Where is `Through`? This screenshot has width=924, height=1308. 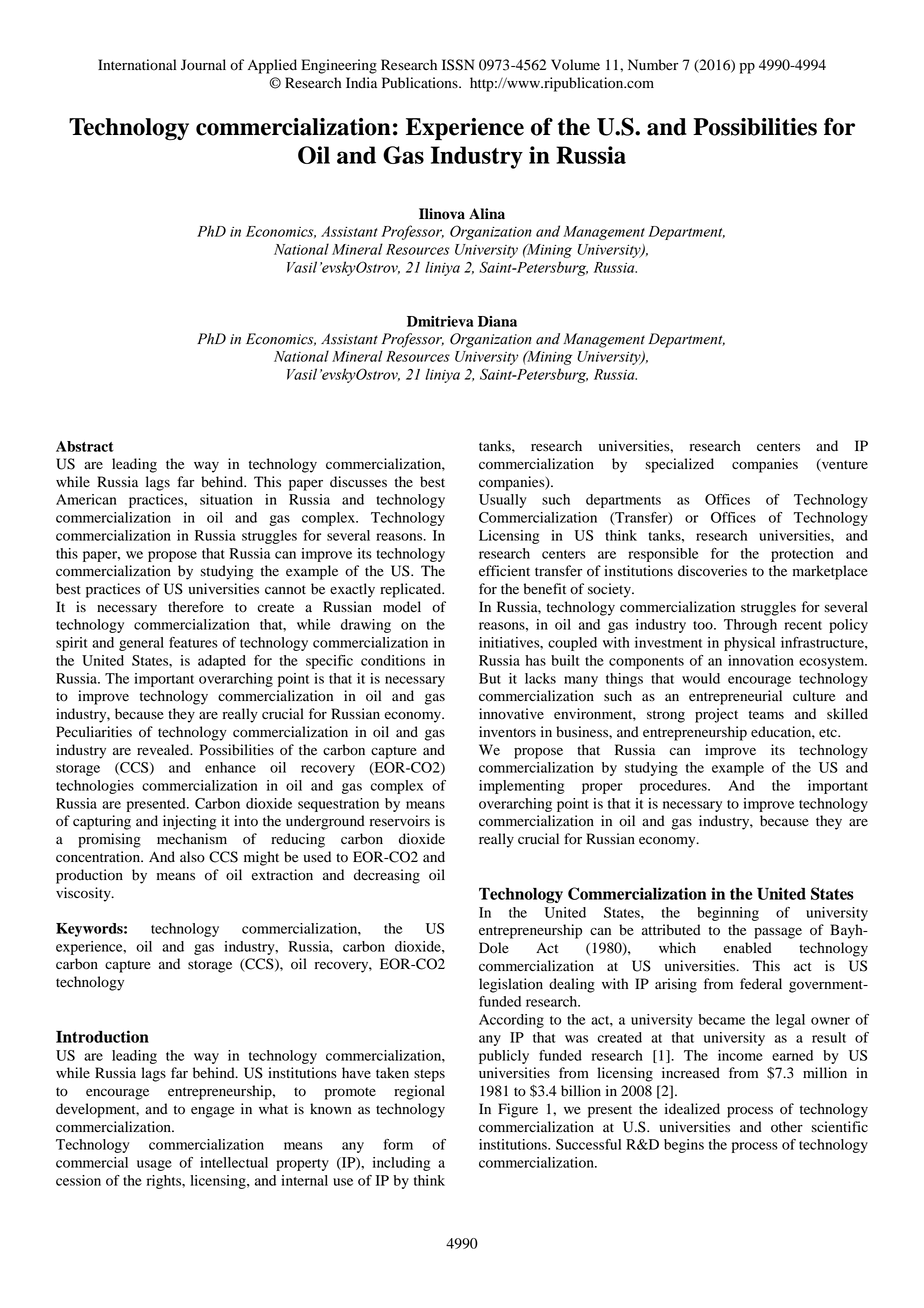
Through is located at coordinates (750, 626).
